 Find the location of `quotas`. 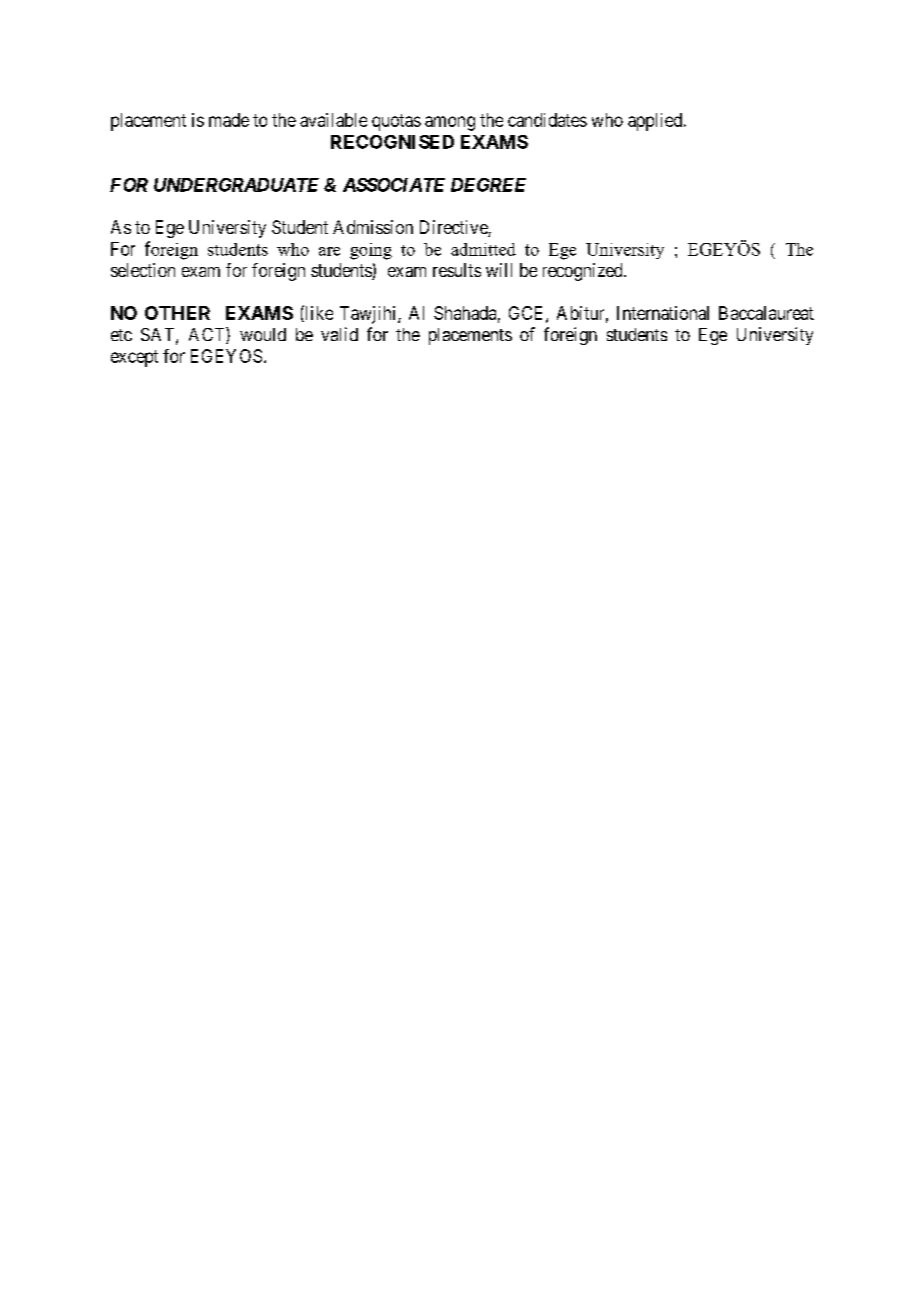

quotas is located at coordinates (396, 122).
